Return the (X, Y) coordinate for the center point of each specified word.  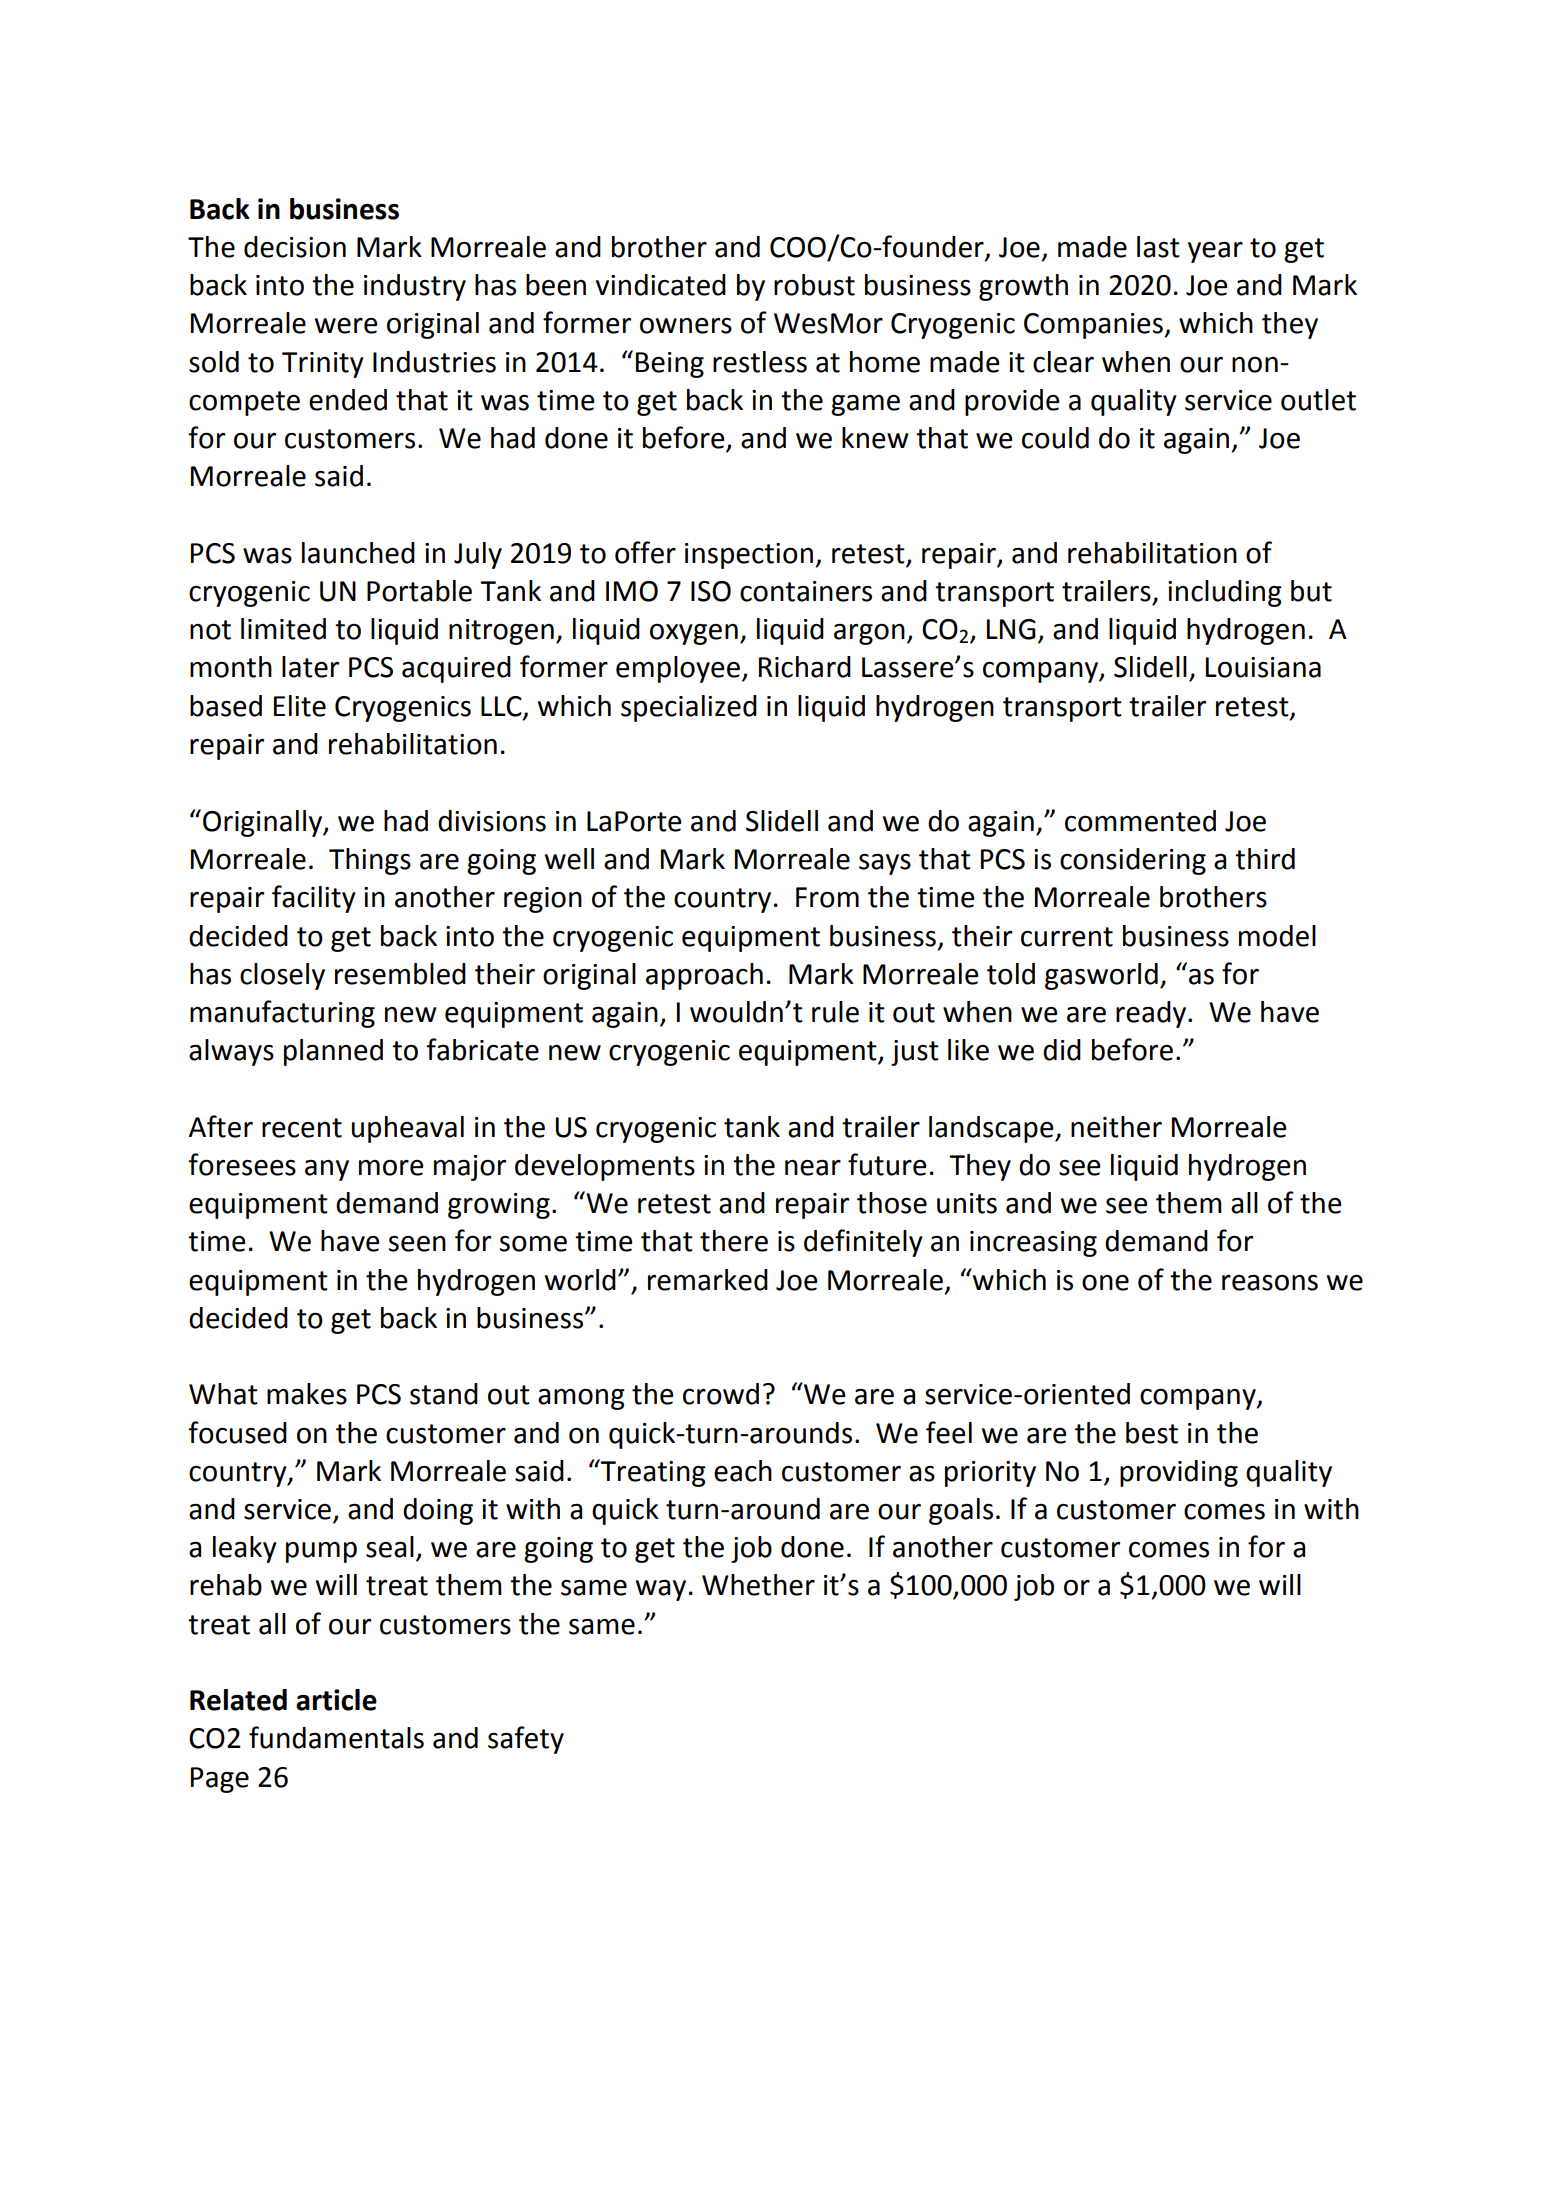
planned (333, 1052)
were (346, 326)
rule (835, 1012)
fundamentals (336, 1737)
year (1215, 252)
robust (814, 285)
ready (1152, 1014)
